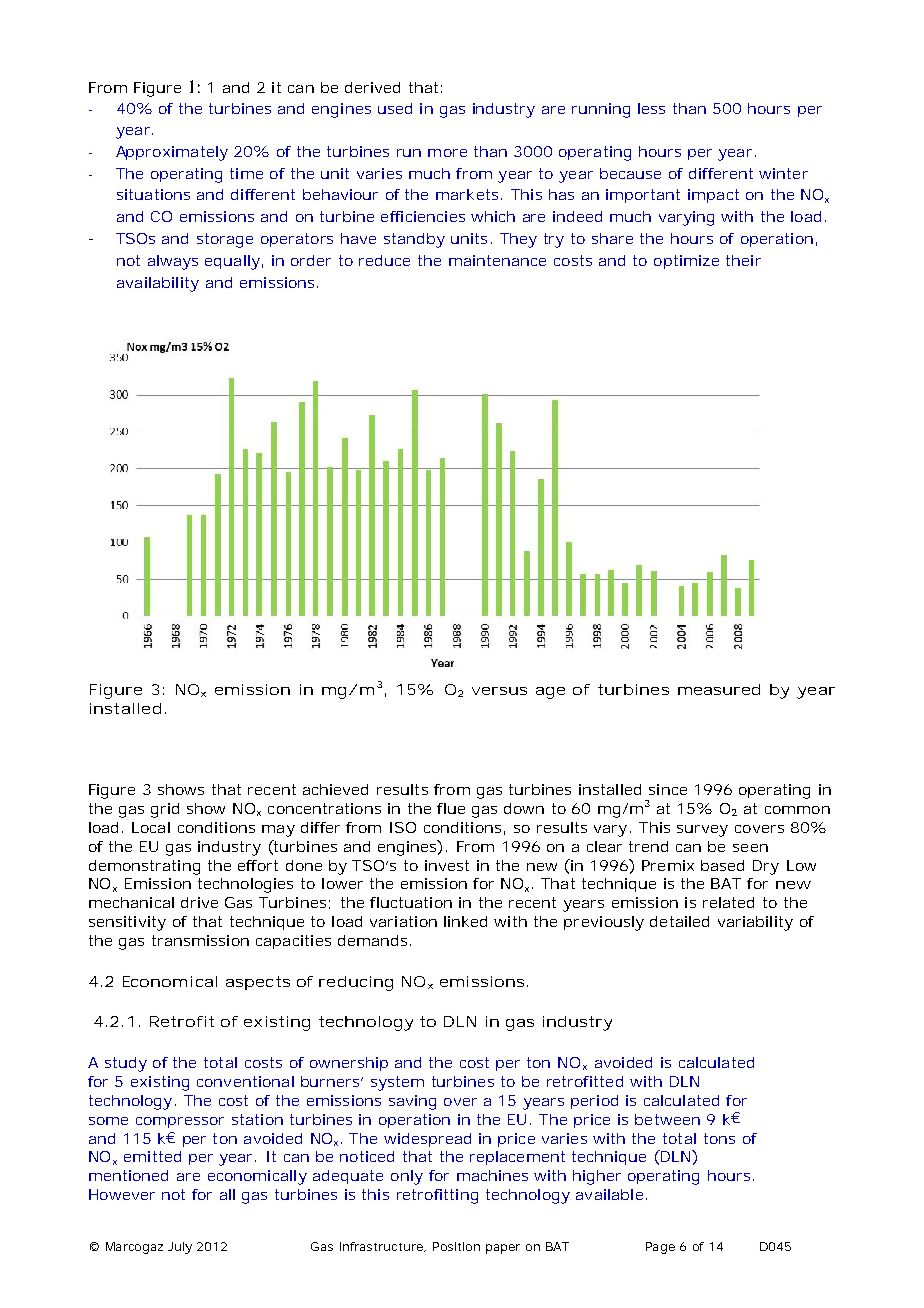 This screenshot has height=1308, width=924. What do you see at coordinates (447, 865) in the screenshot?
I see `invest` at bounding box center [447, 865].
